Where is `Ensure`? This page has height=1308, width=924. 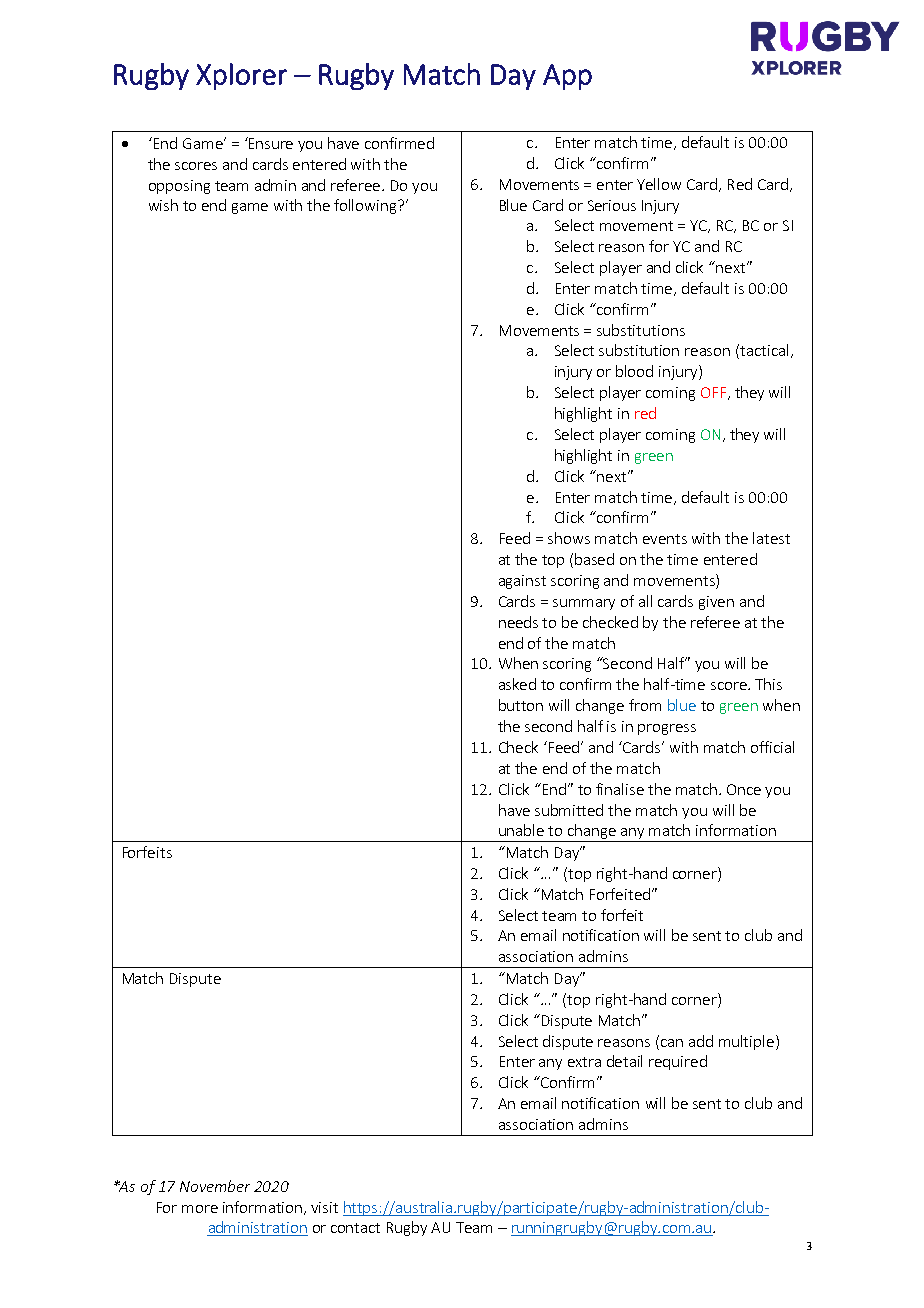 Ensure is located at coordinates (270, 143).
